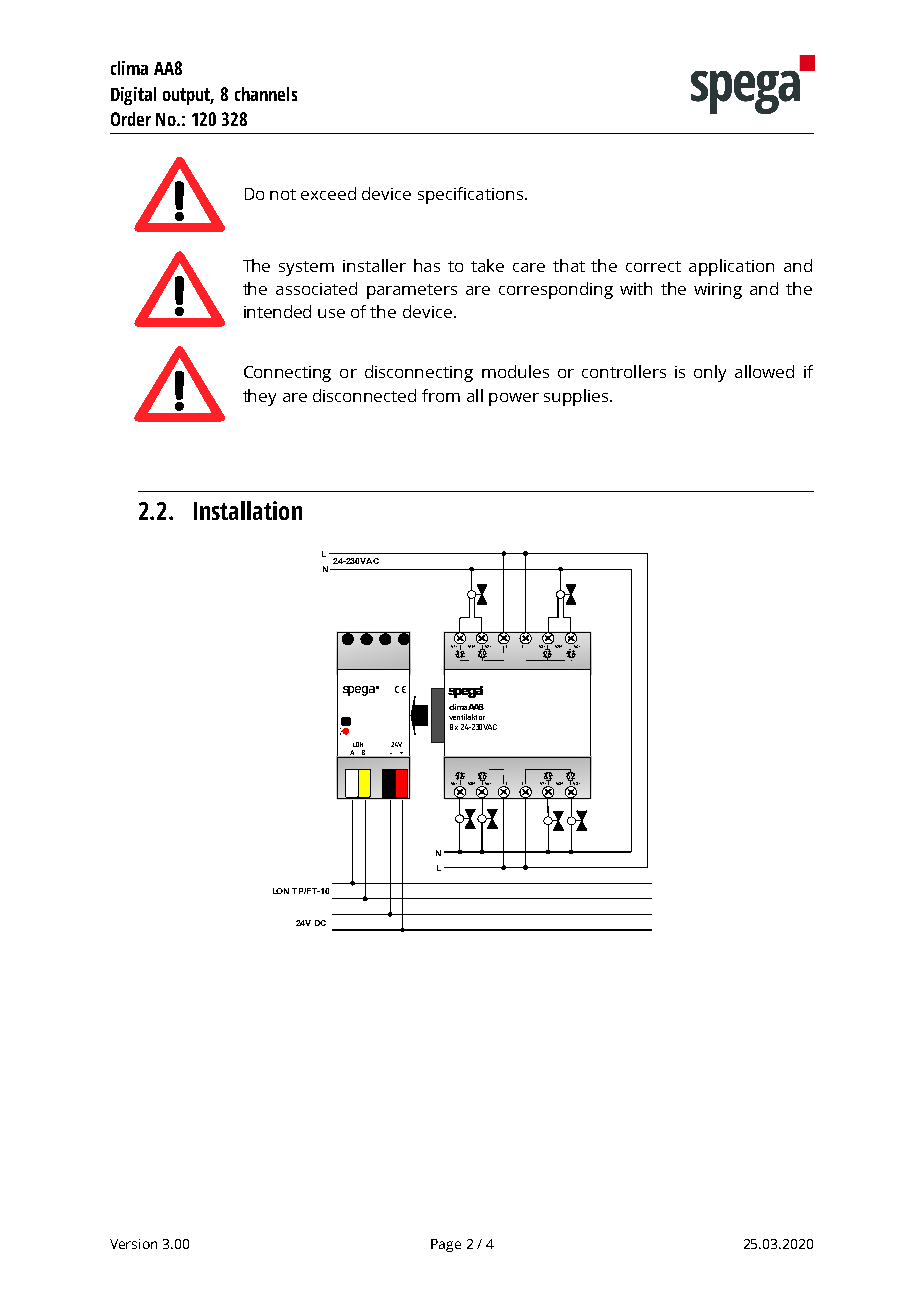 This document has height=1308, width=924. Describe the element at coordinates (624, 371) in the document. I see `controllers` at that location.
